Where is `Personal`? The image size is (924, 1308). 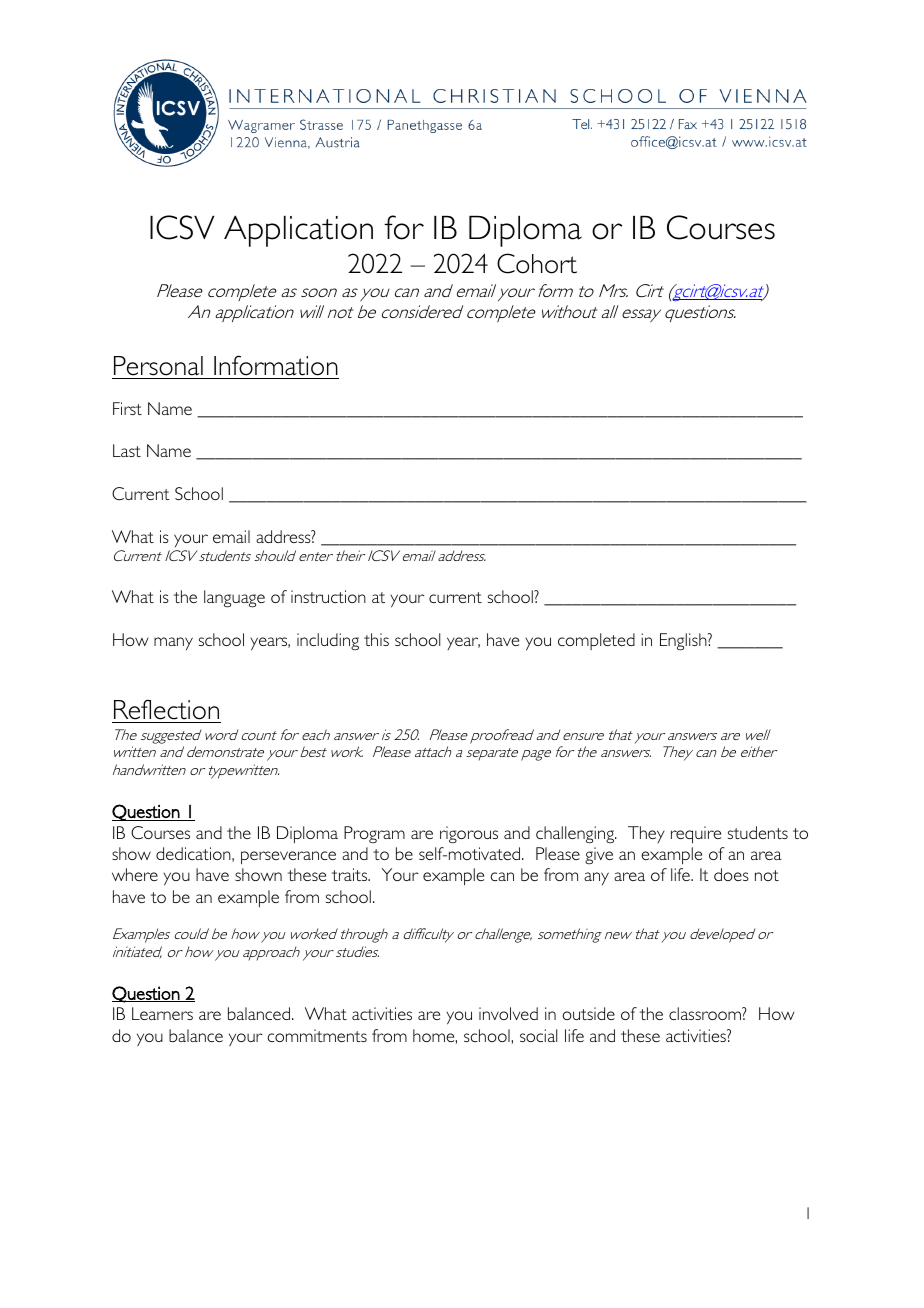
Personal is located at coordinates (158, 366).
